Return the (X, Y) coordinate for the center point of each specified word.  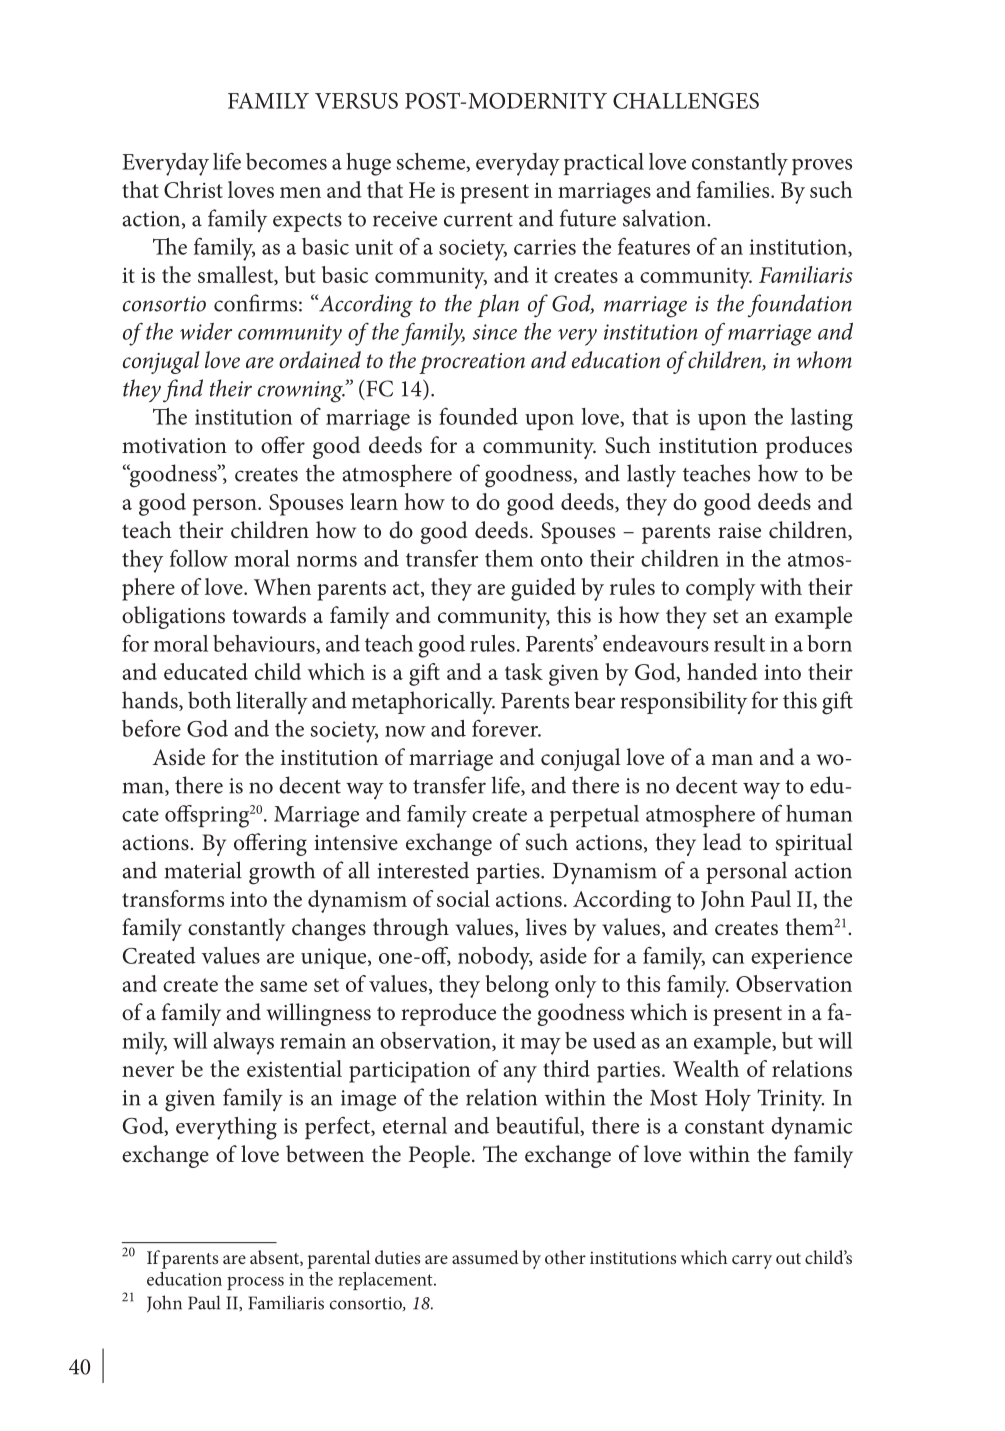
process (255, 1283)
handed (722, 671)
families (734, 189)
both (209, 700)
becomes (286, 161)
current (478, 220)
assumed (485, 1257)
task (524, 671)
